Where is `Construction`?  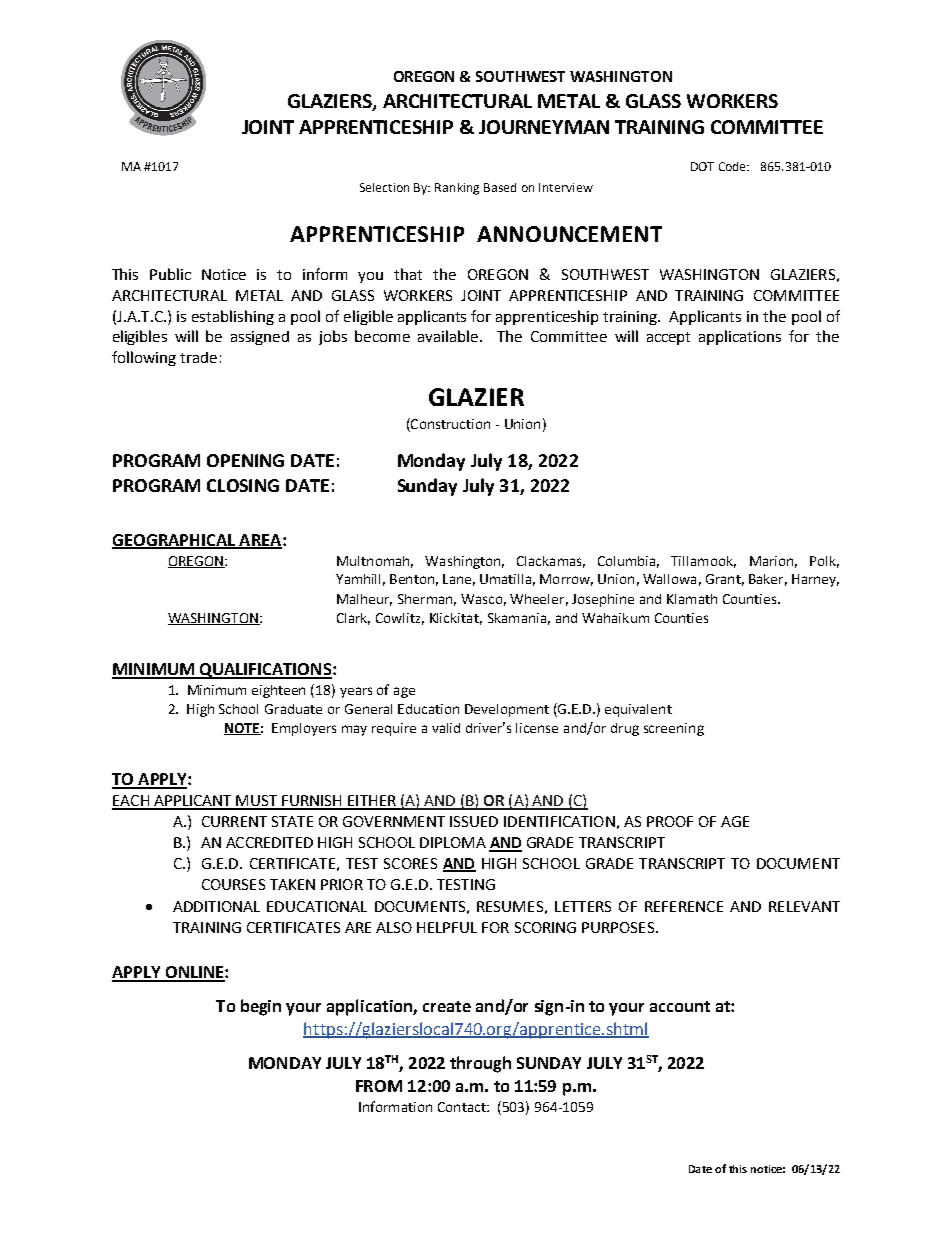
Construction is located at coordinates (449, 423).
